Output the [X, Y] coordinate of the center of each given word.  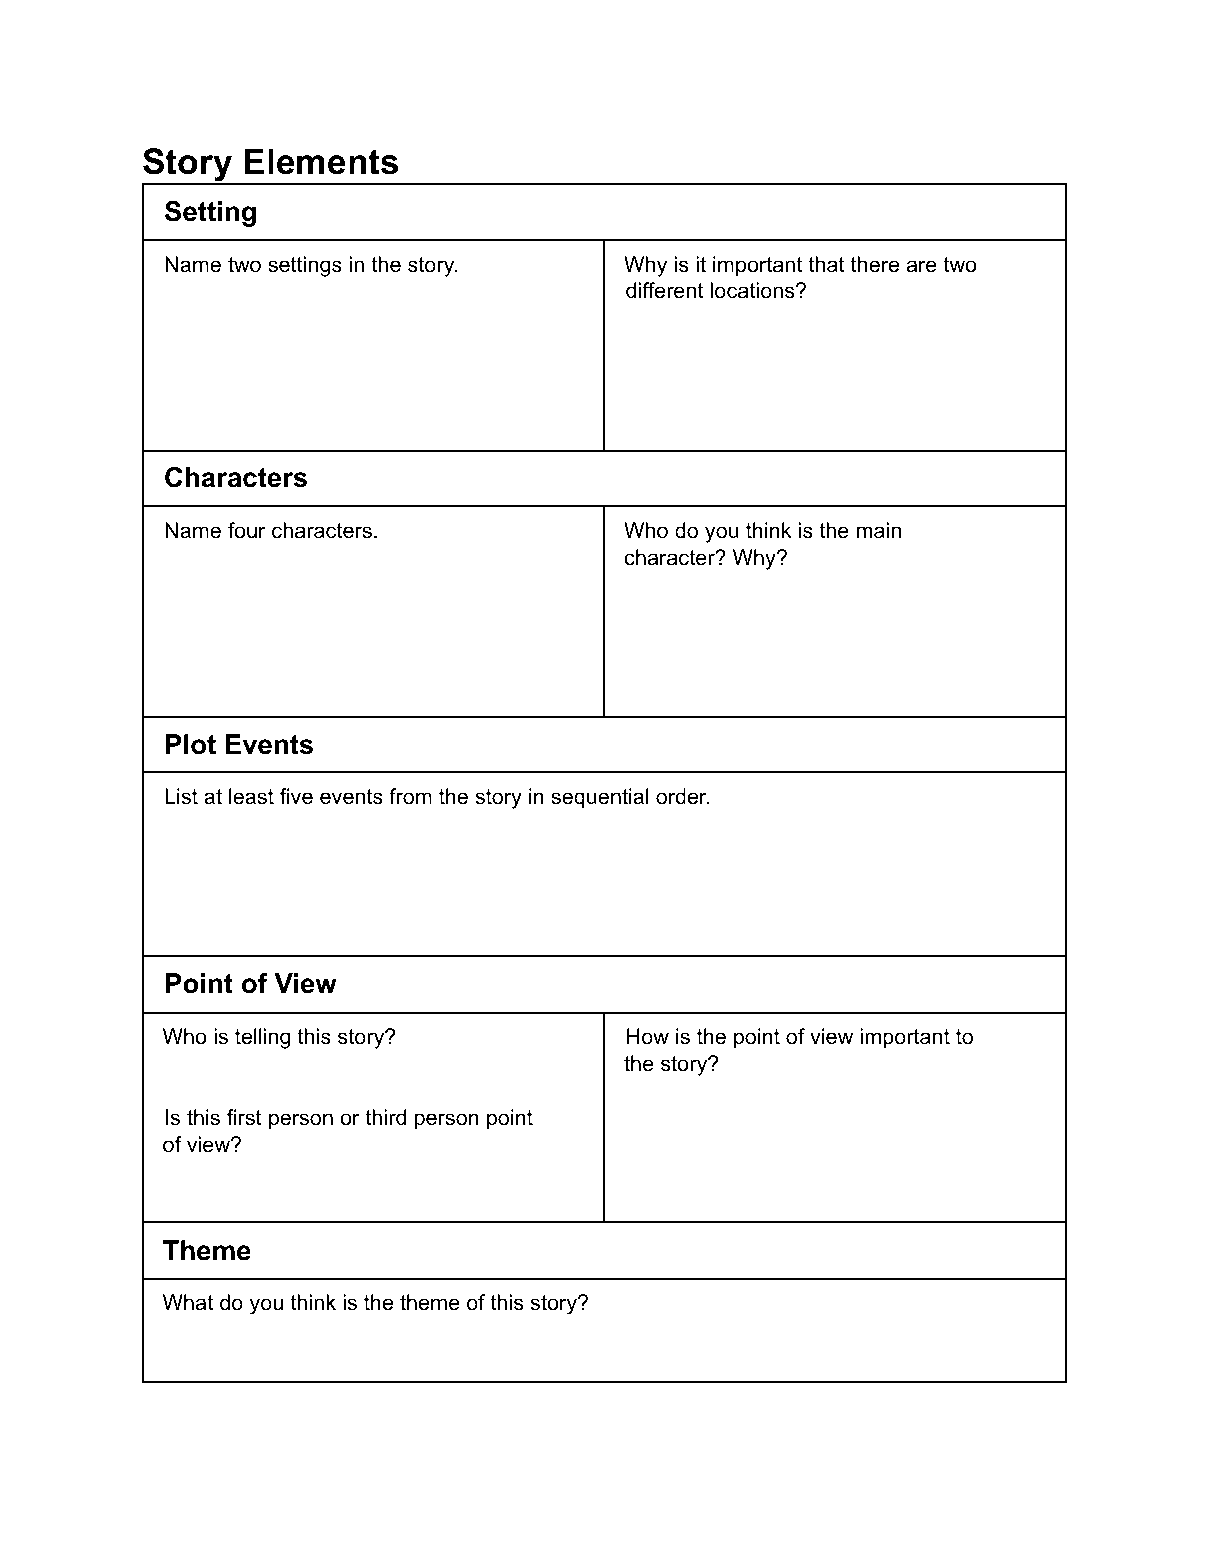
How [648, 1036]
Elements [321, 161]
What [188, 1302]
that [827, 264]
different [665, 290]
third [385, 1117]
